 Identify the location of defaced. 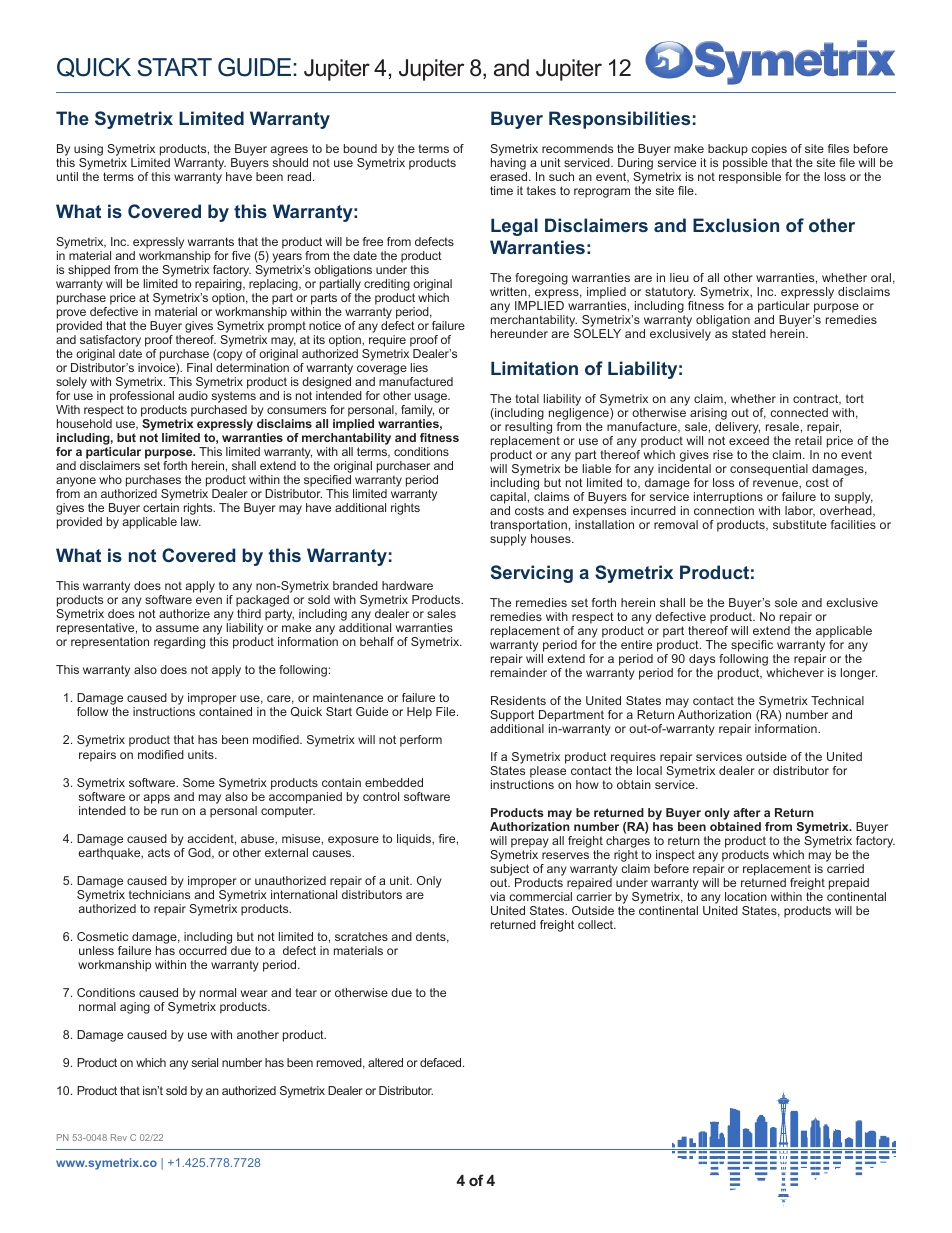
(442, 1062).
